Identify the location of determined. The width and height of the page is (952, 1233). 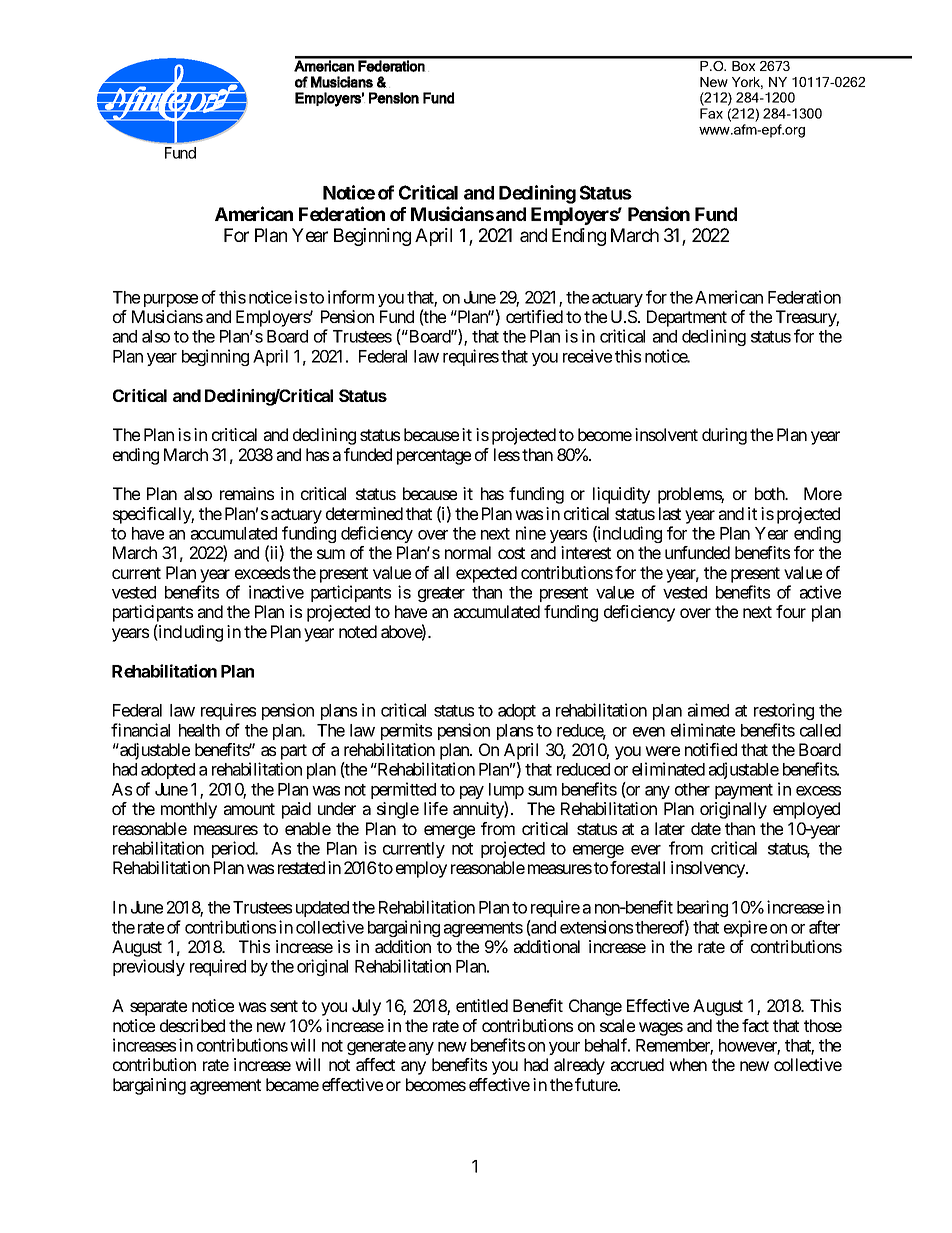
(364, 513).
